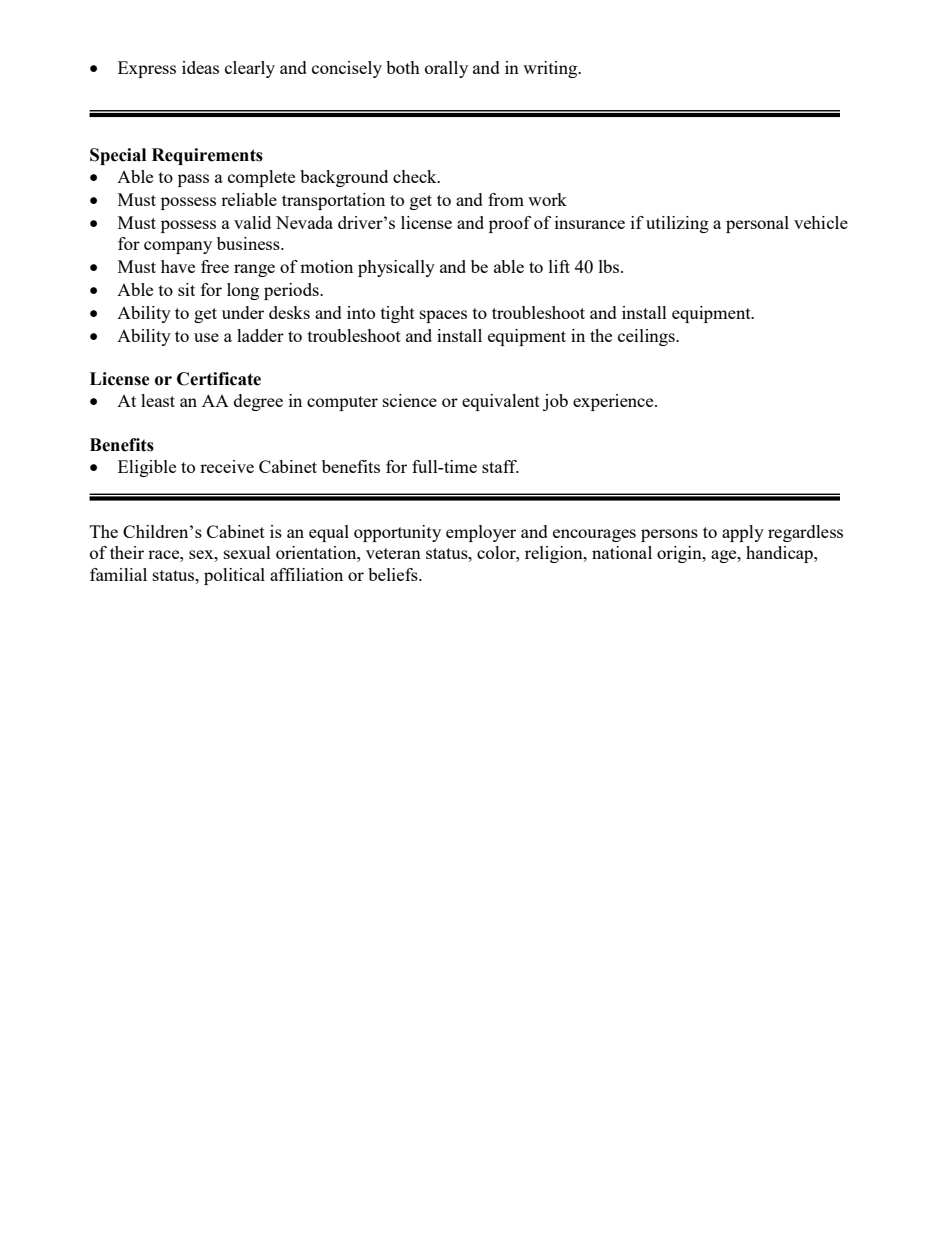  What do you see at coordinates (647, 337) in the screenshot?
I see `ceilings` at bounding box center [647, 337].
